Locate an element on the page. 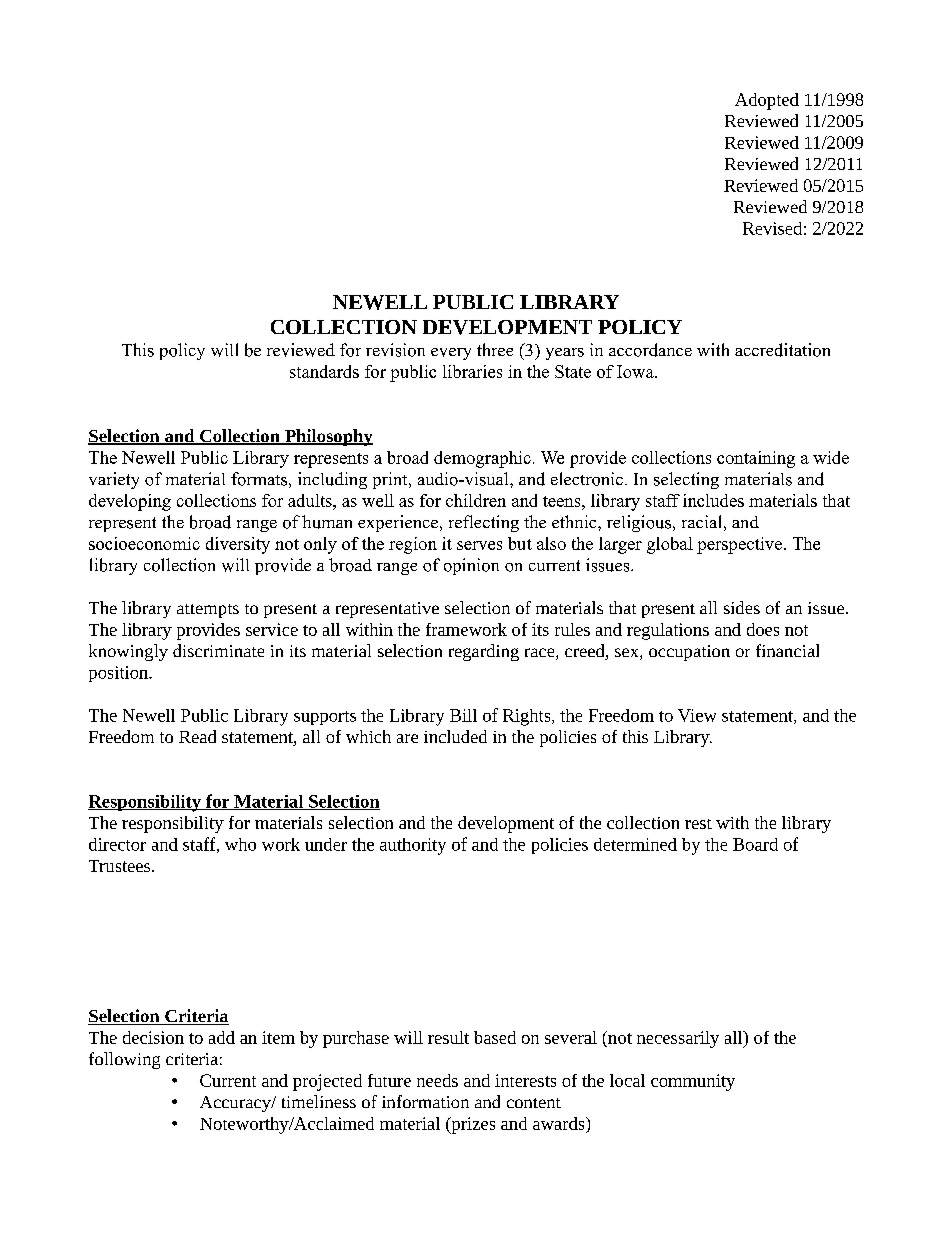  accreditation is located at coordinates (782, 350).
